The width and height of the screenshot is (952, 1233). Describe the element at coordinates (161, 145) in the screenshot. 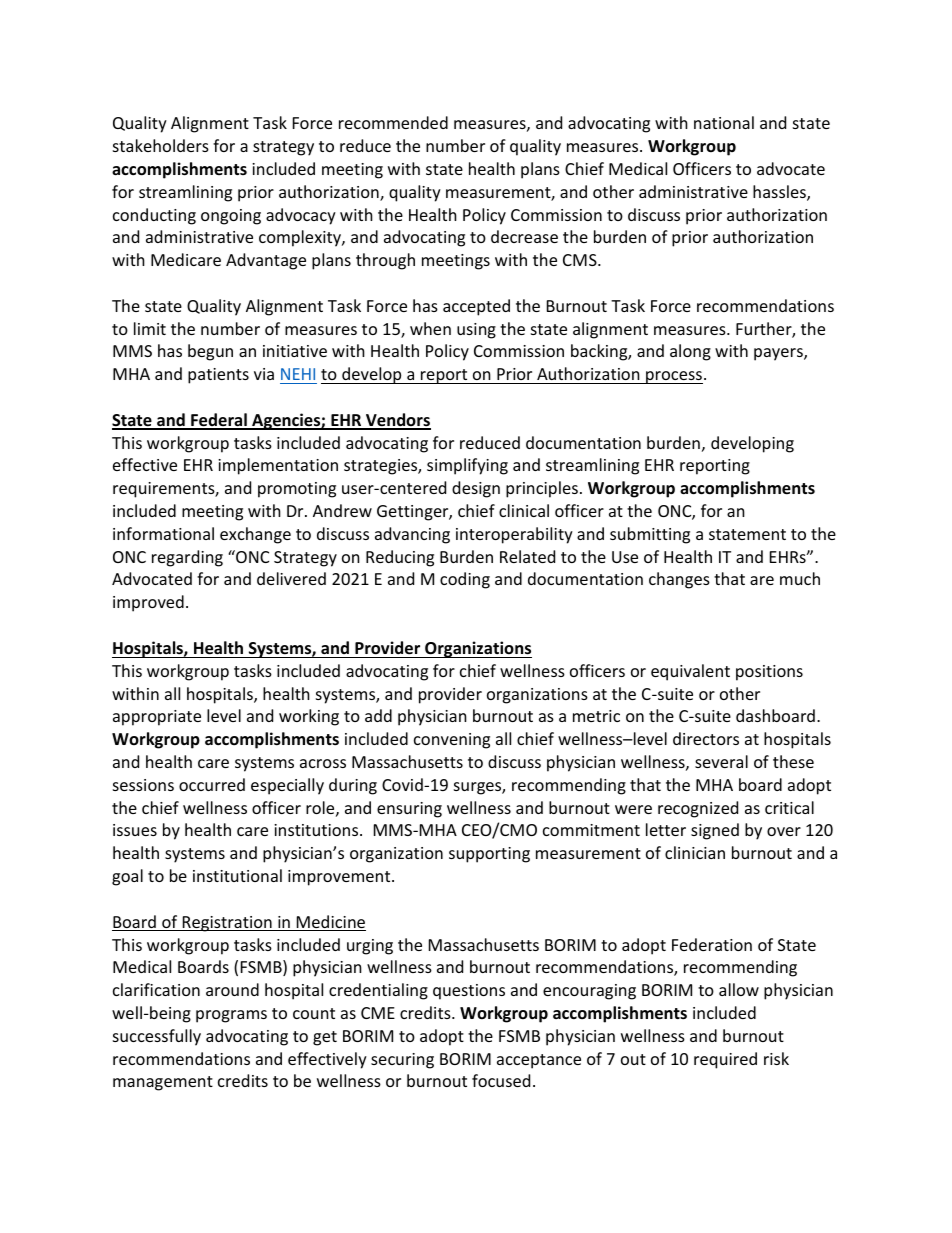

I see `stakeholders` at that location.
